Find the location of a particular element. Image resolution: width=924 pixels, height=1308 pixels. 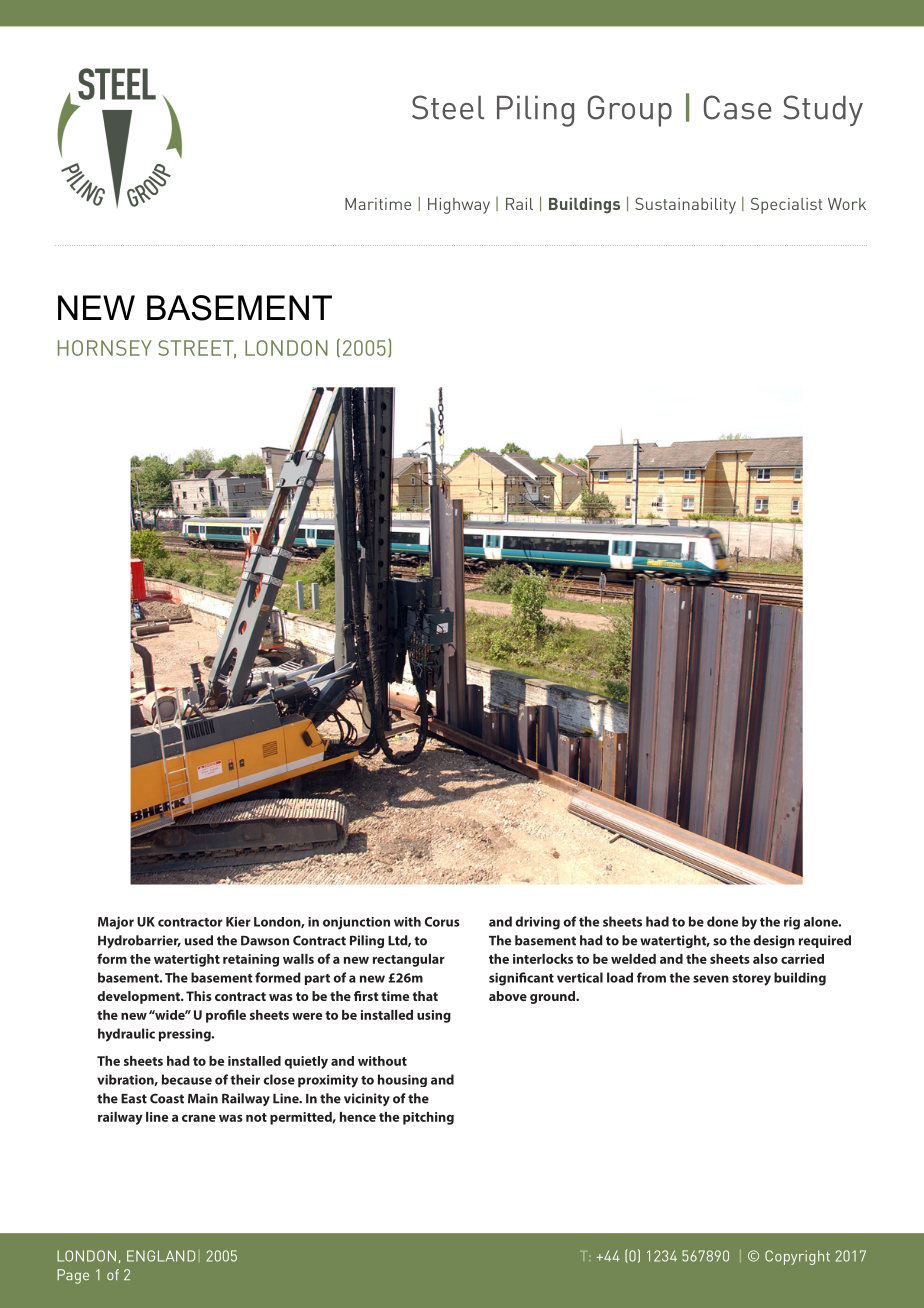

Highway is located at coordinates (459, 206).
